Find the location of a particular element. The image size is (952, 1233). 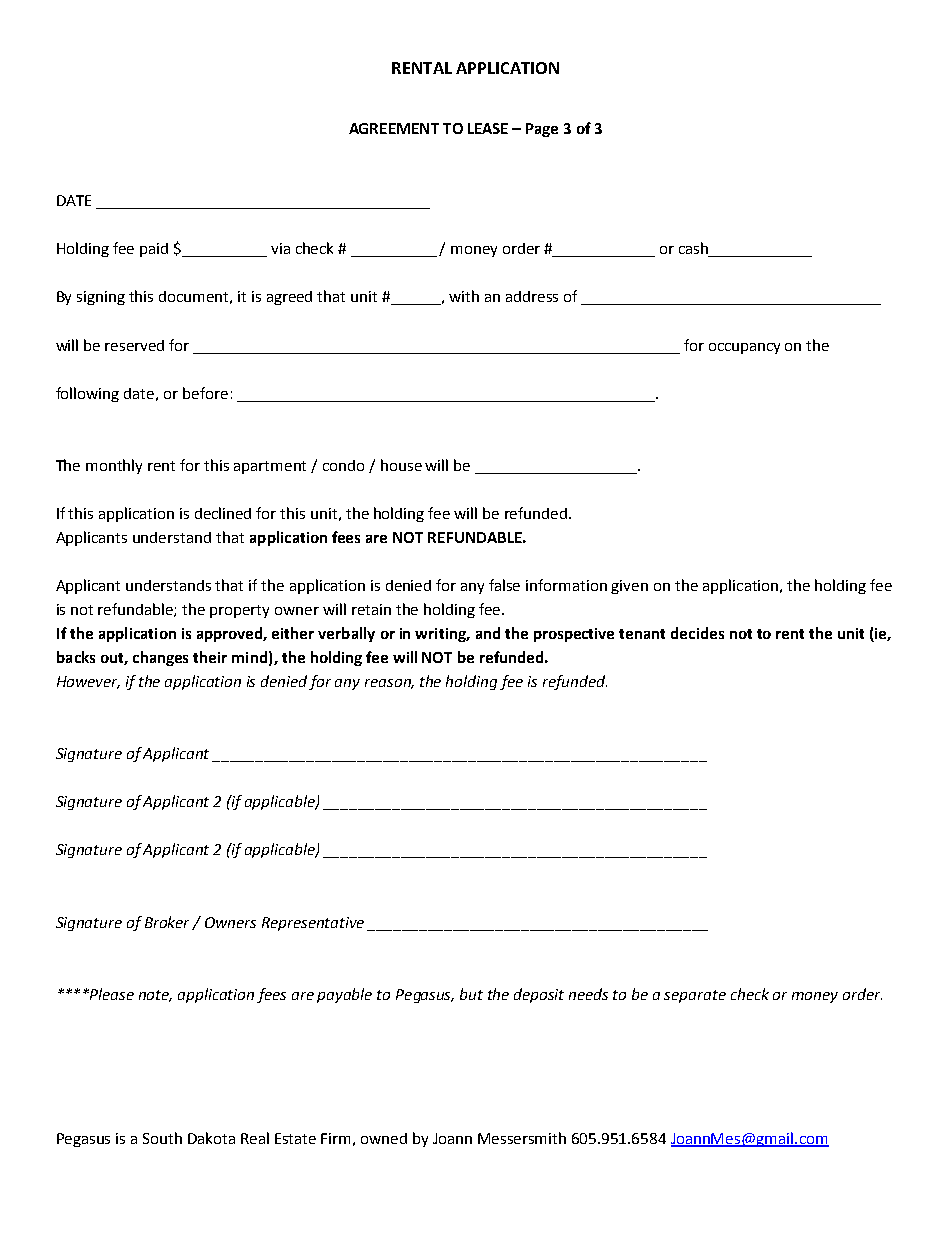

Page is located at coordinates (542, 130).
